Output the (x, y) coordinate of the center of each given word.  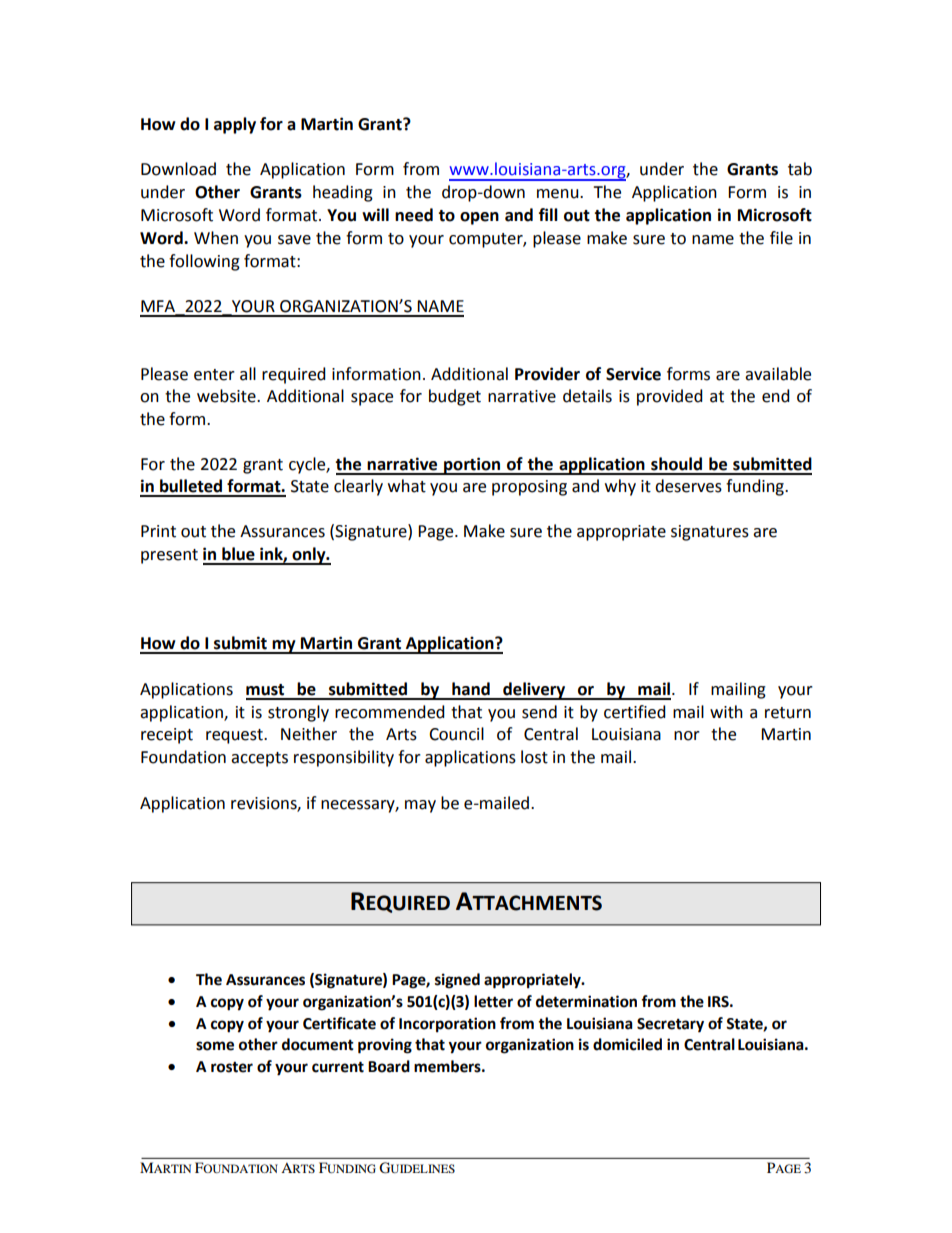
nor (687, 736)
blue (238, 554)
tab (800, 169)
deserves (688, 486)
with (726, 712)
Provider (547, 374)
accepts (259, 759)
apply (235, 125)
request (235, 736)
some (215, 1046)
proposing (529, 488)
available (778, 374)
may (420, 806)
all (248, 374)
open (479, 218)
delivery (534, 691)
